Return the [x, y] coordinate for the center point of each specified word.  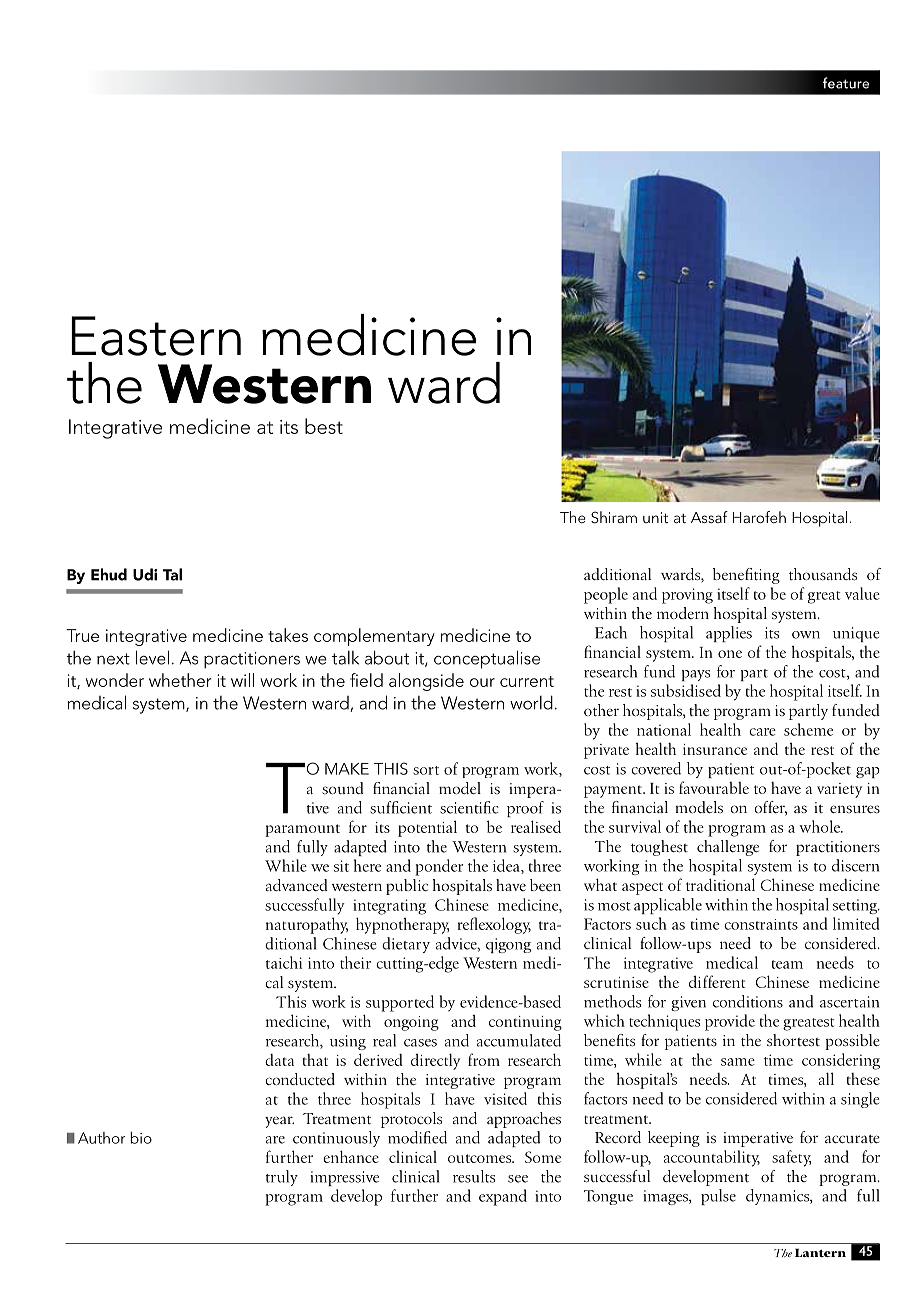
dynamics [779, 1197]
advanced [297, 885]
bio [141, 1138]
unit [655, 517]
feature [846, 83]
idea [507, 866]
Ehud [109, 574]
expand [503, 1197]
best [324, 426]
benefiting [746, 576]
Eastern [156, 336]
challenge [728, 848]
